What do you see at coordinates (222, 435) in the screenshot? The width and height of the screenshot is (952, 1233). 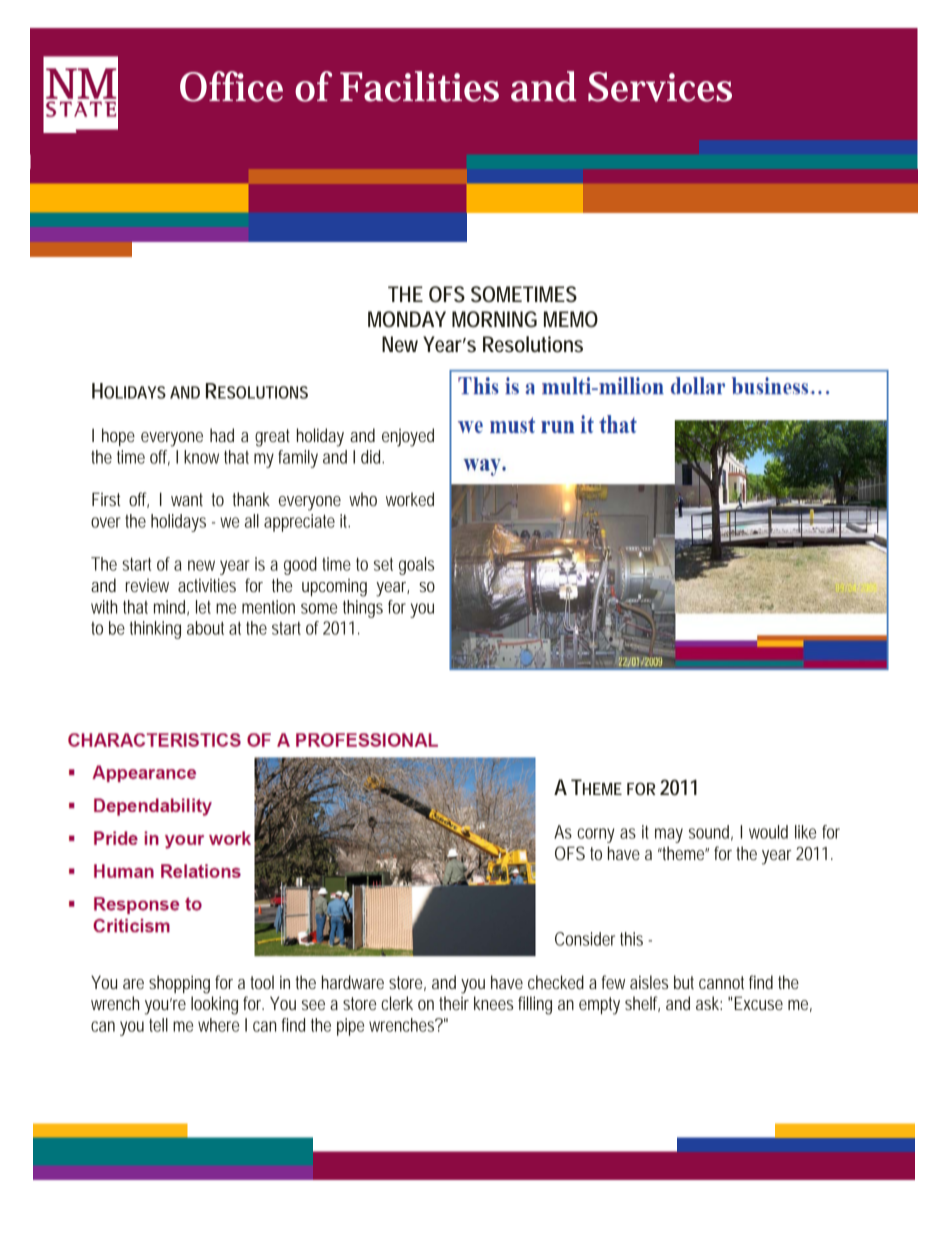 I see `had` at bounding box center [222, 435].
